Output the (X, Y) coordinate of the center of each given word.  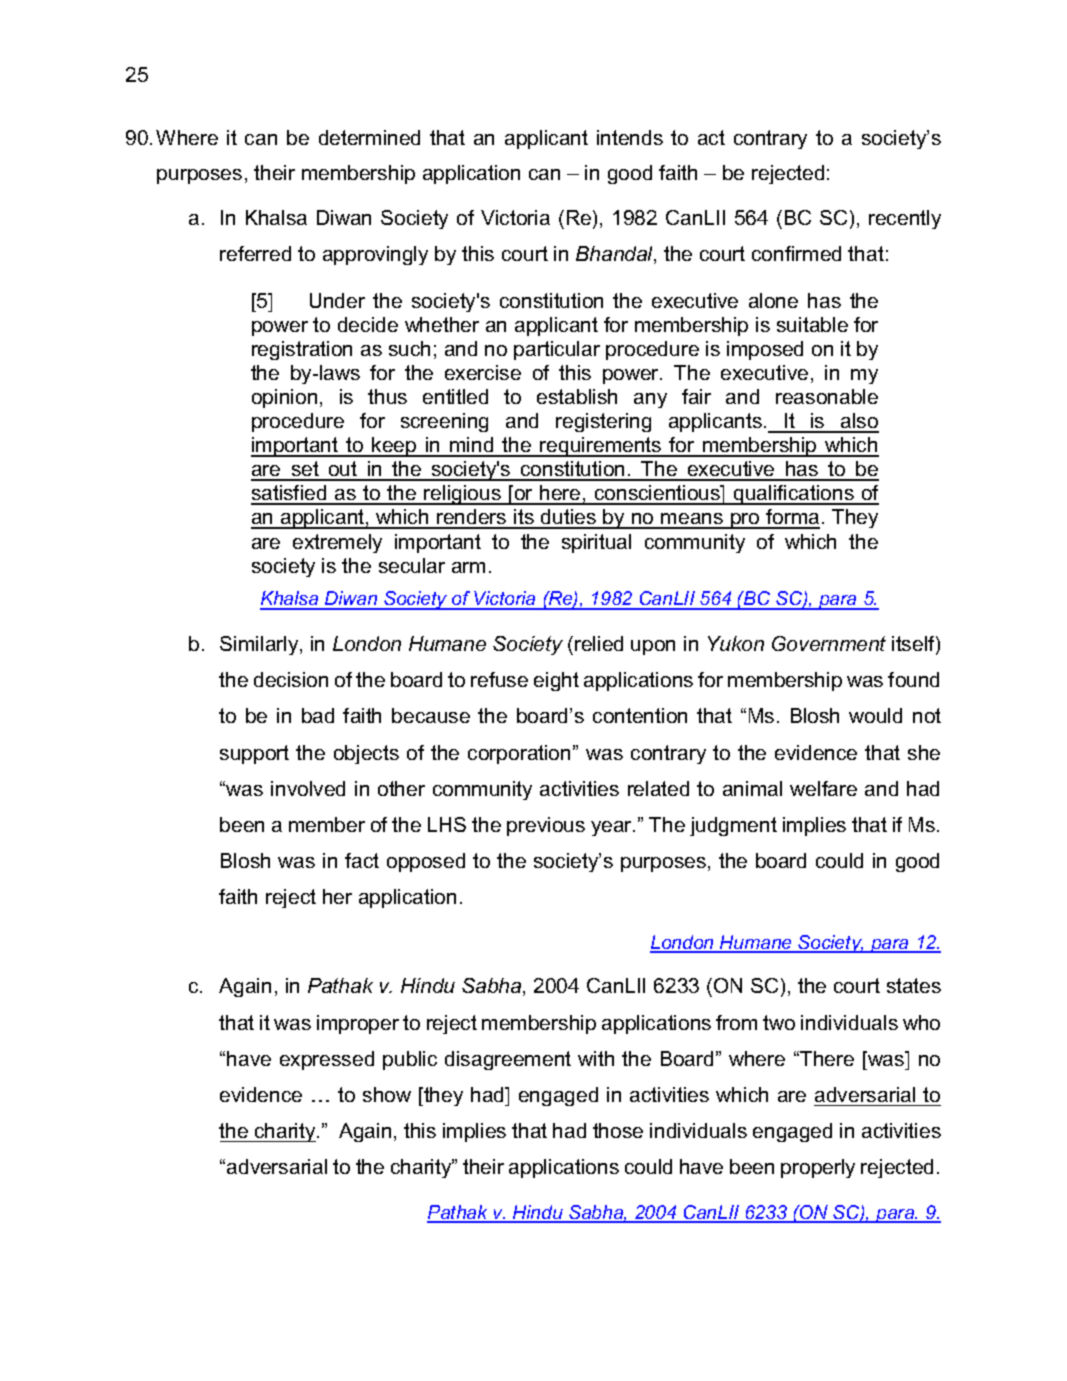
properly (818, 1168)
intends (630, 137)
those (618, 1130)
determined (369, 137)
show (387, 1094)
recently (905, 219)
